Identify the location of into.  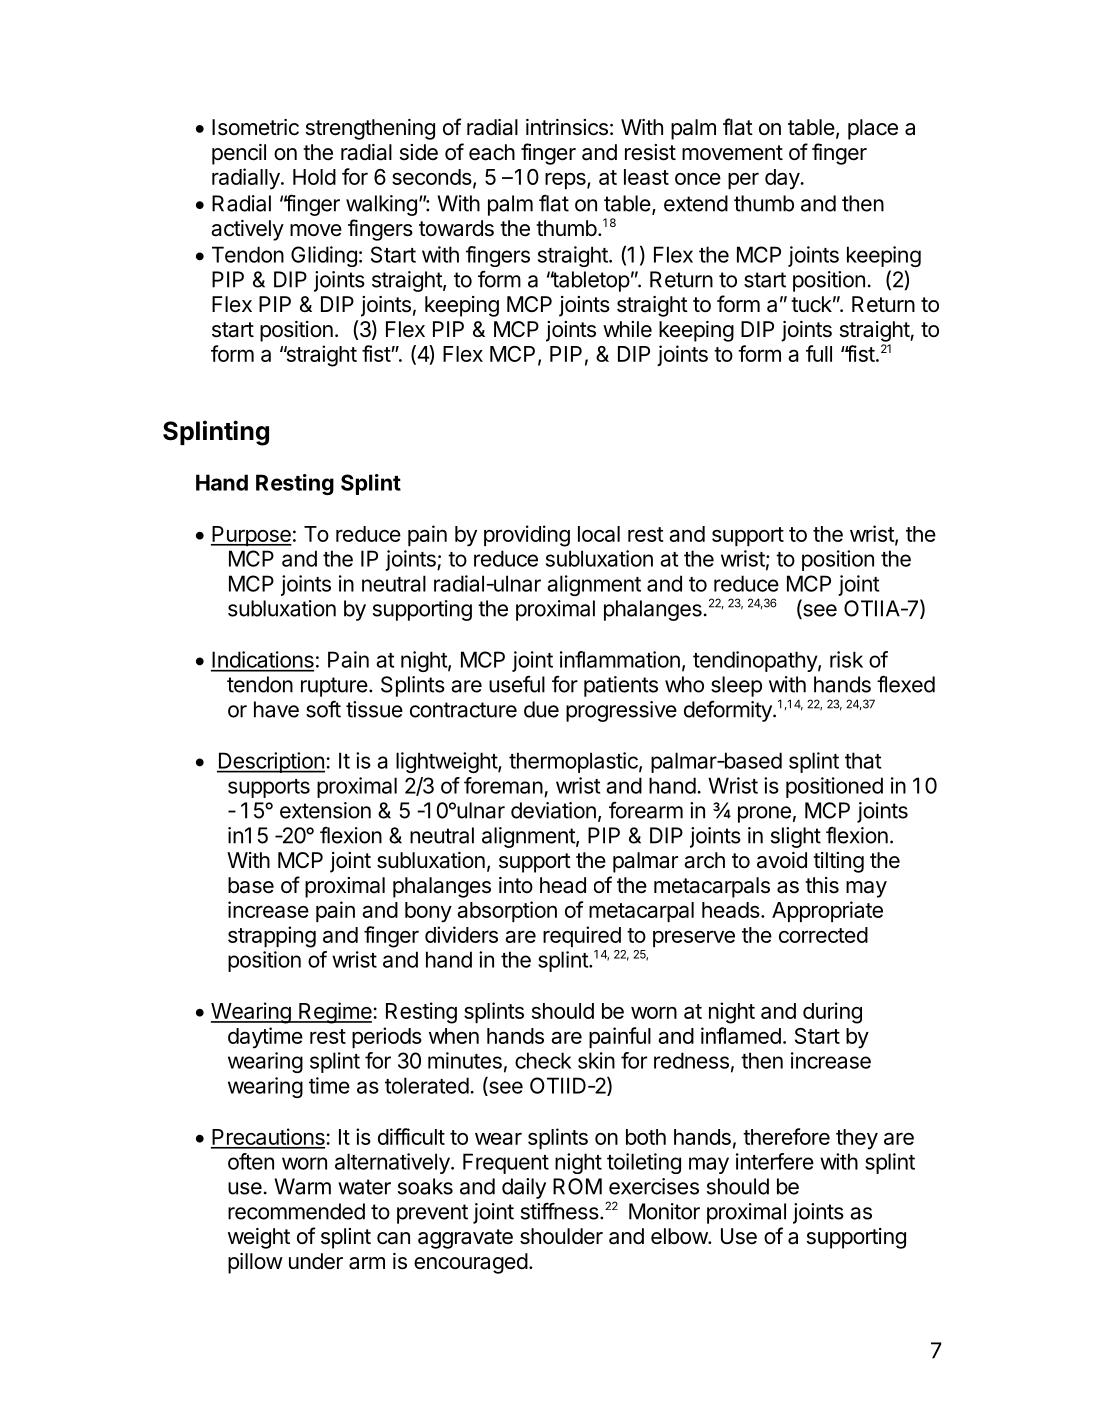
(516, 885).
